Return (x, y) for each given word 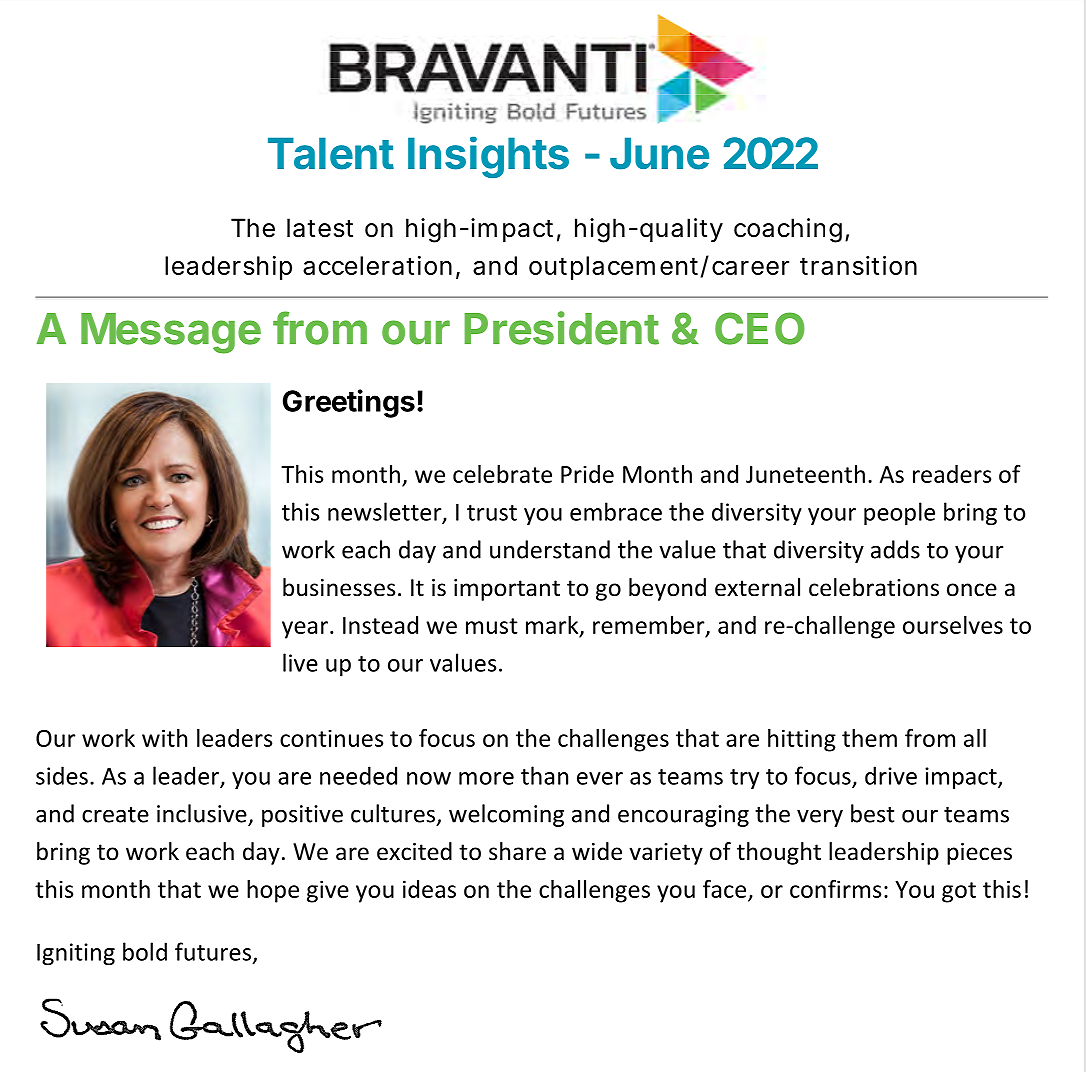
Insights (488, 157)
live (300, 662)
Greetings (349, 403)
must (492, 626)
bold (145, 951)
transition (858, 265)
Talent (331, 153)
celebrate (502, 474)
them (869, 738)
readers (952, 474)
